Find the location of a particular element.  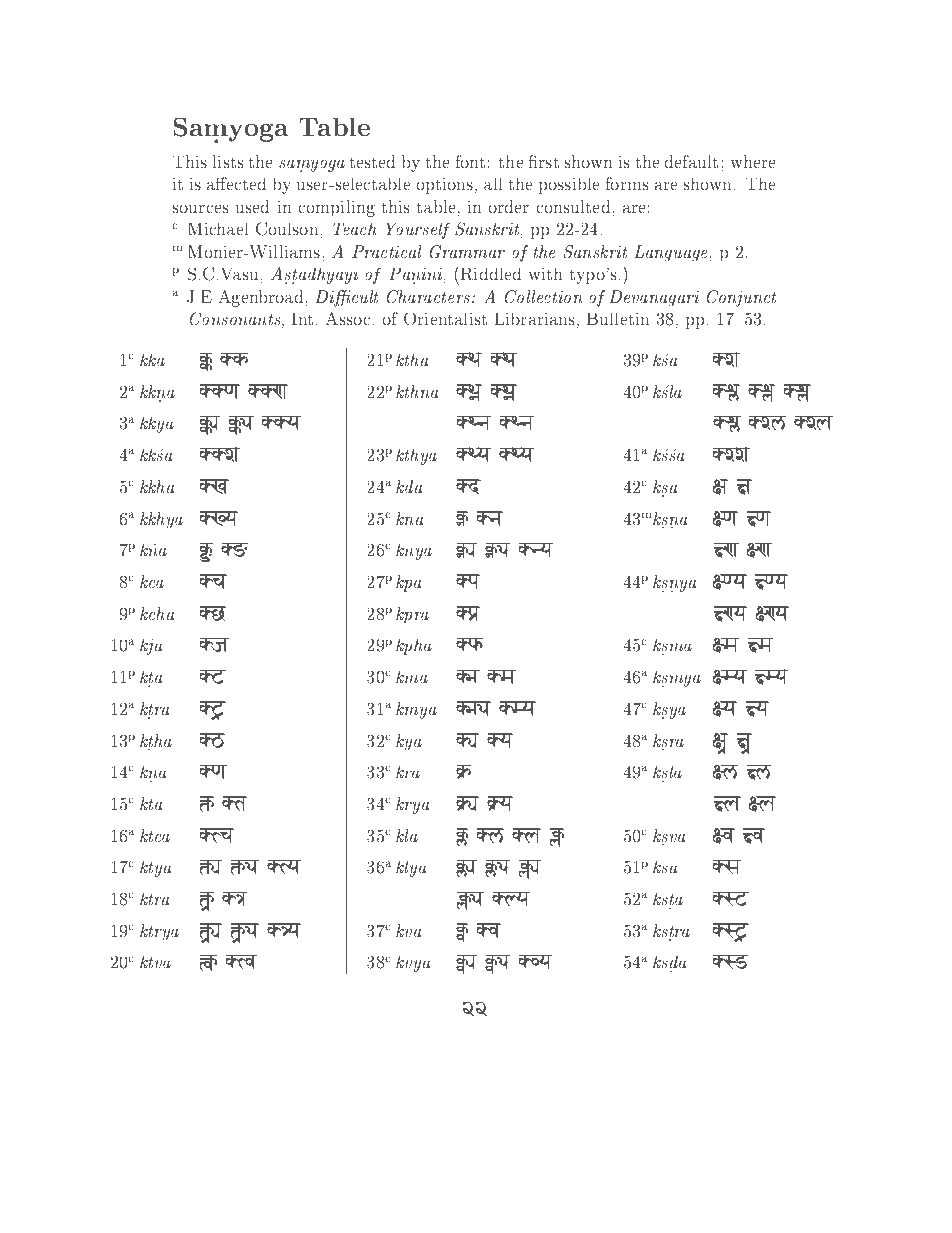

Int is located at coordinates (302, 319).
